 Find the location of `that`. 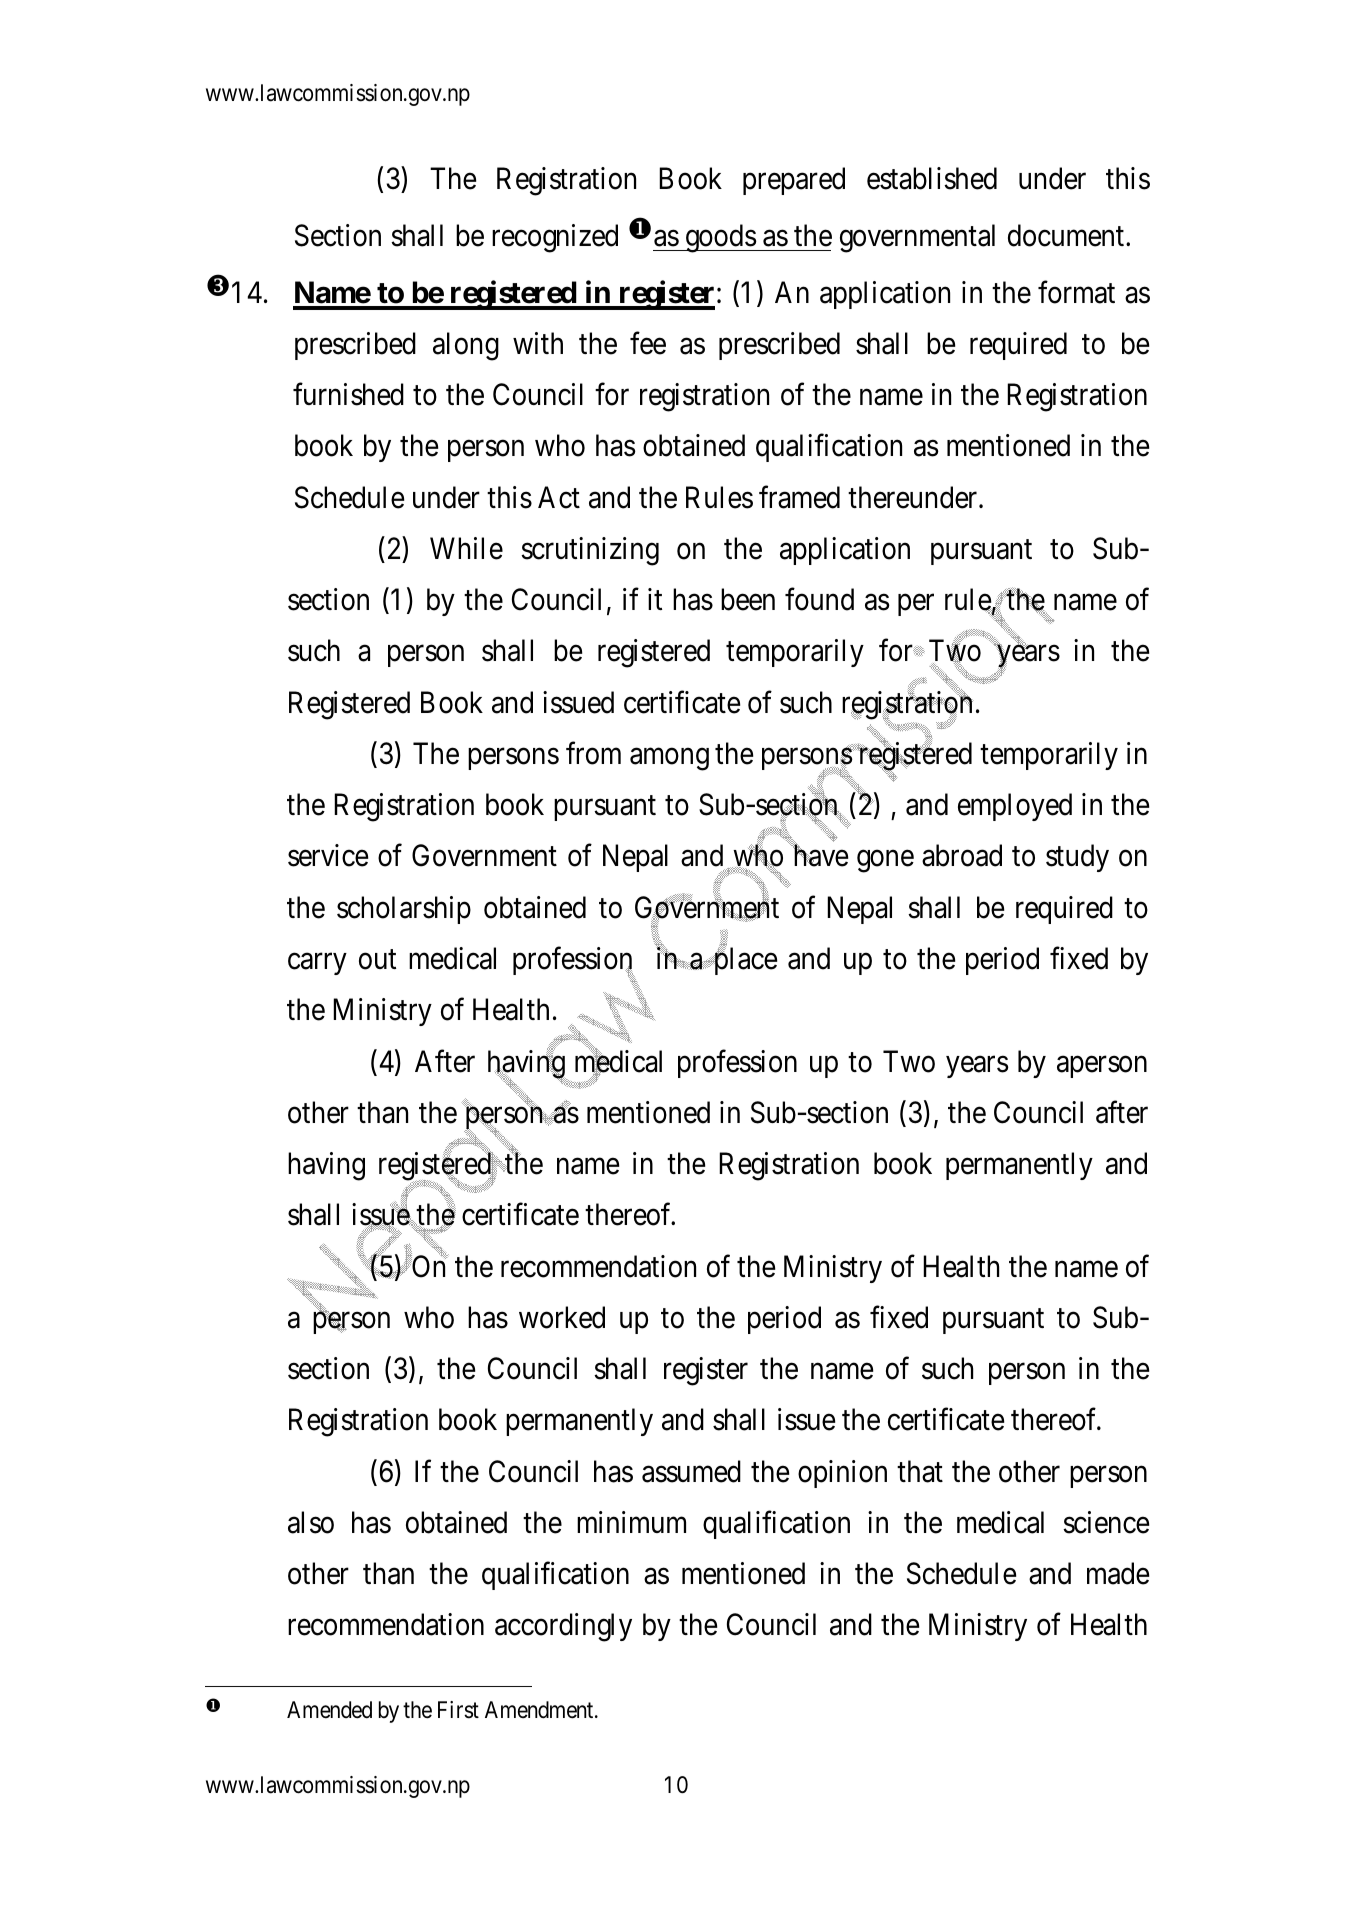

that is located at coordinates (920, 1471).
